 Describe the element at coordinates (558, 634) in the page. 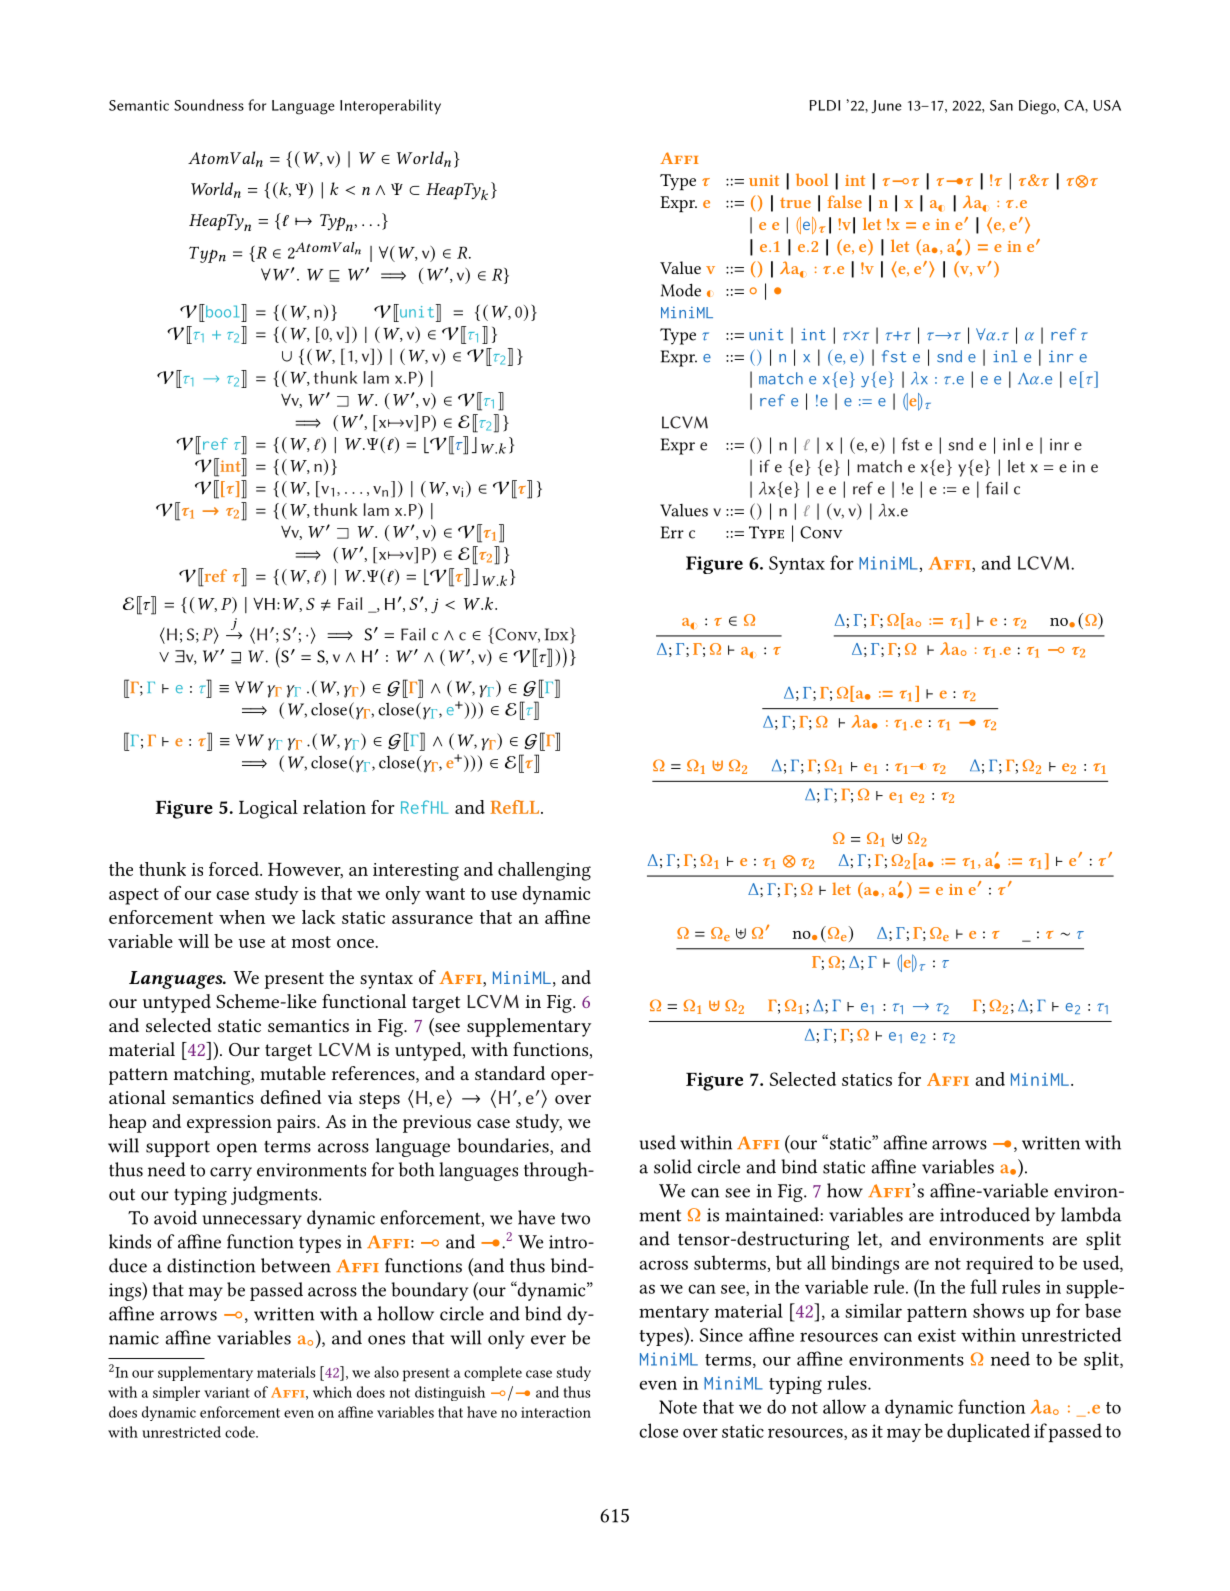

I see `Idx` at that location.
